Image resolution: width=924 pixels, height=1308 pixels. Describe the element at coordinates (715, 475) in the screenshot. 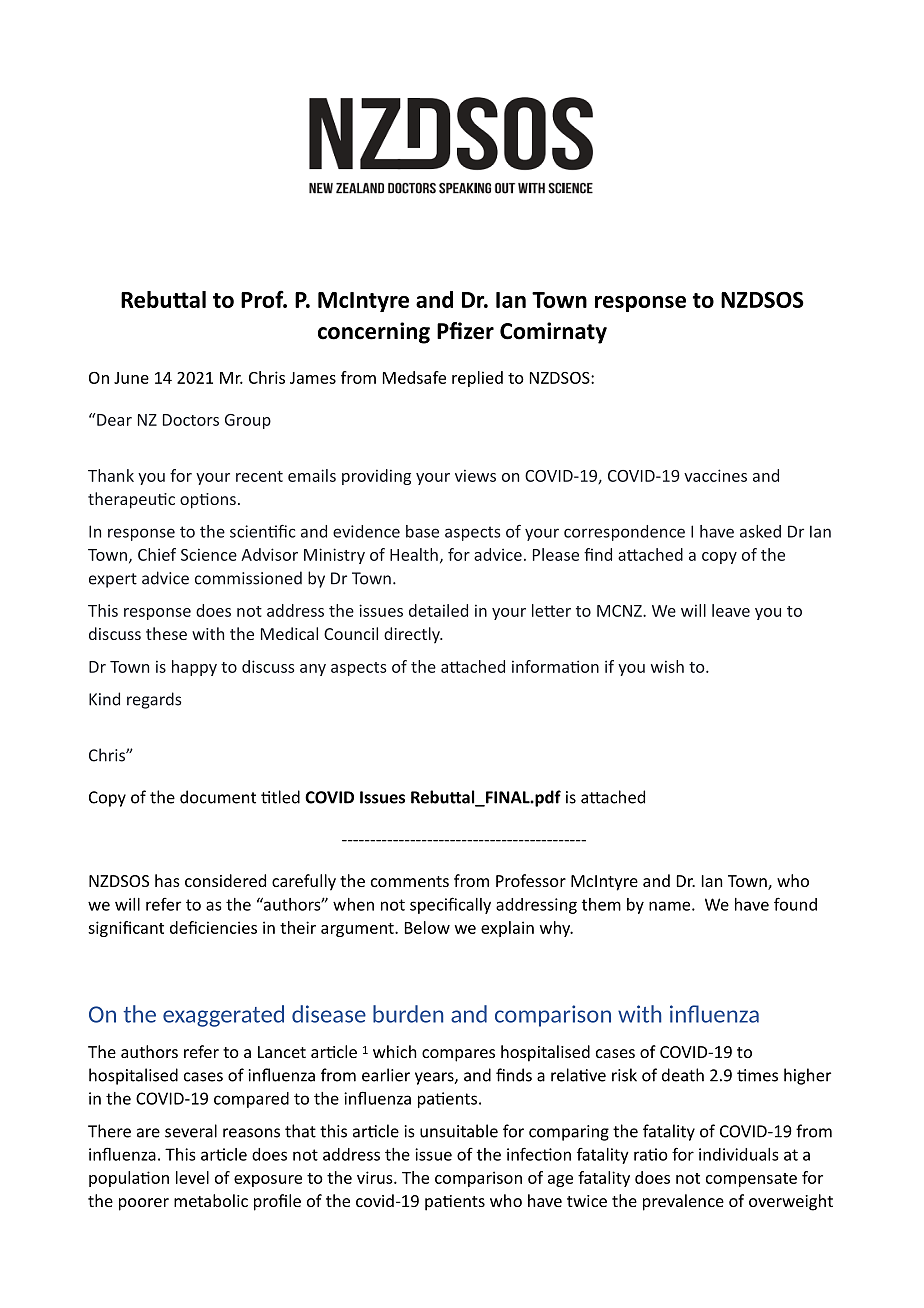

I see `vaccines` at that location.
